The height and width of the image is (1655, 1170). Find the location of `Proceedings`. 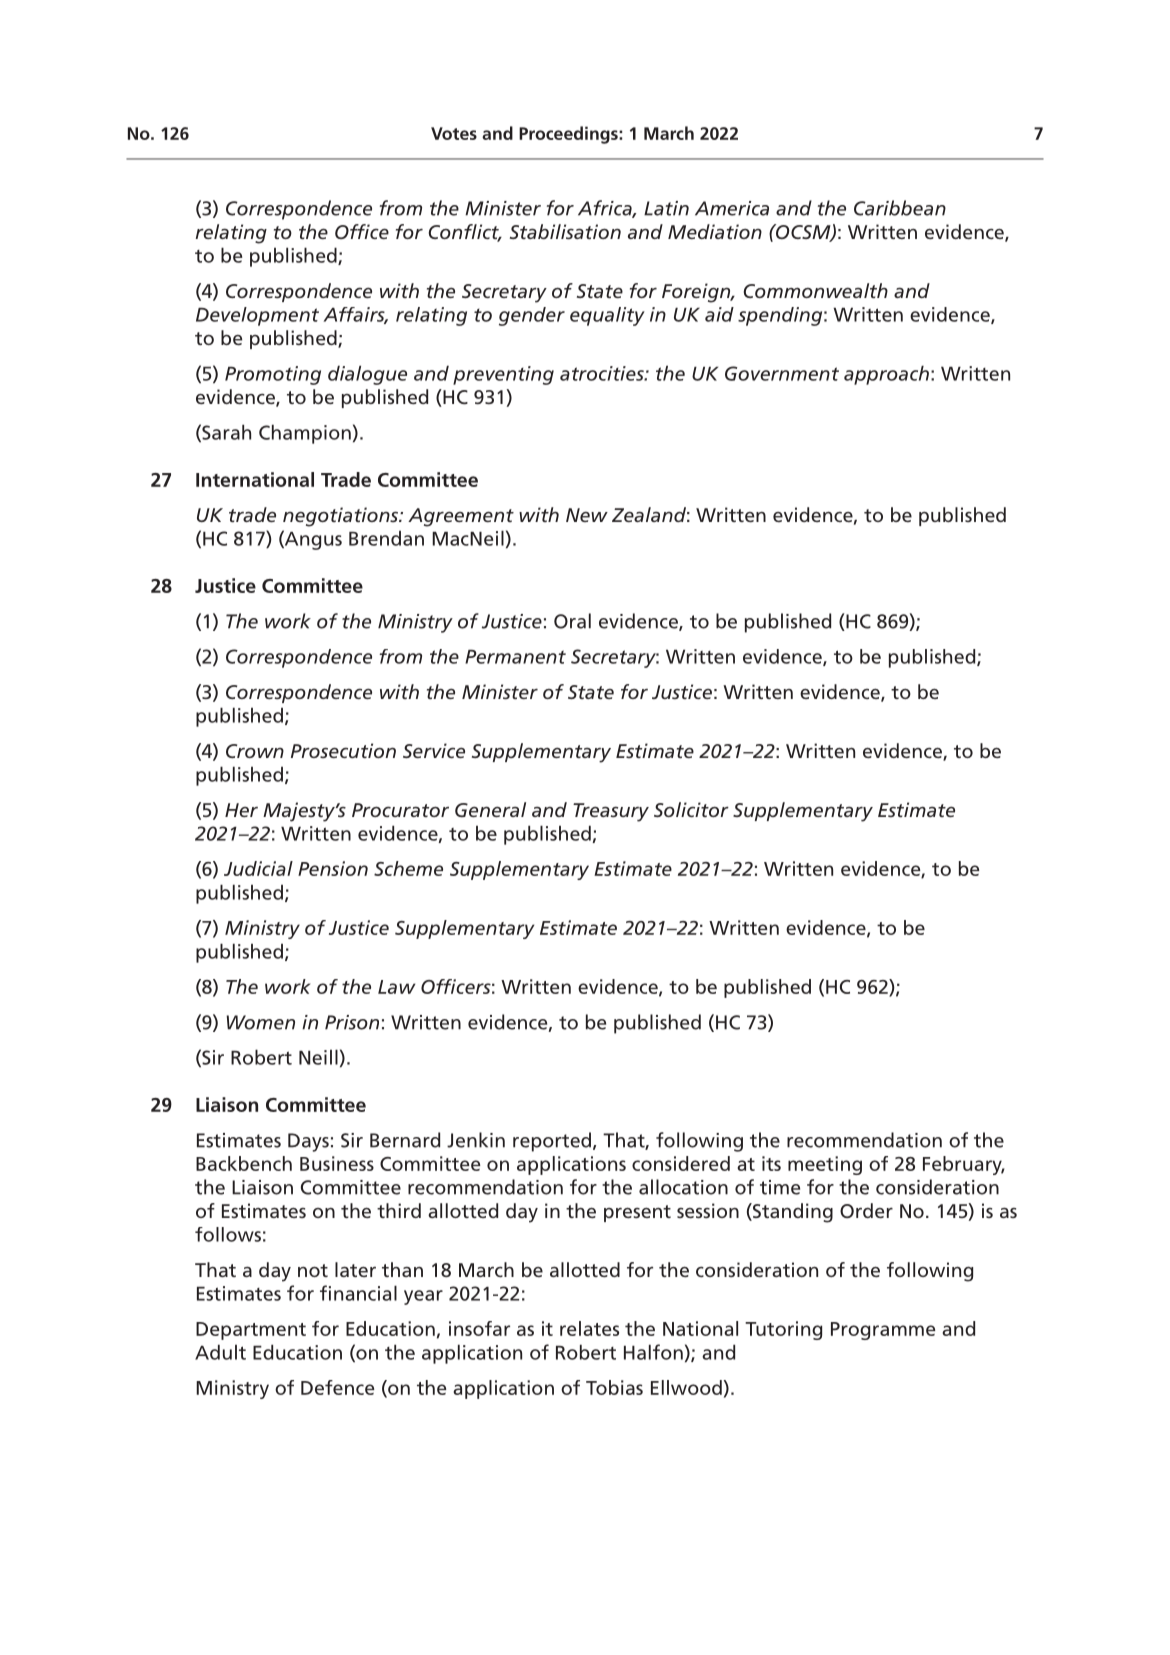

Proceedings is located at coordinates (569, 135).
